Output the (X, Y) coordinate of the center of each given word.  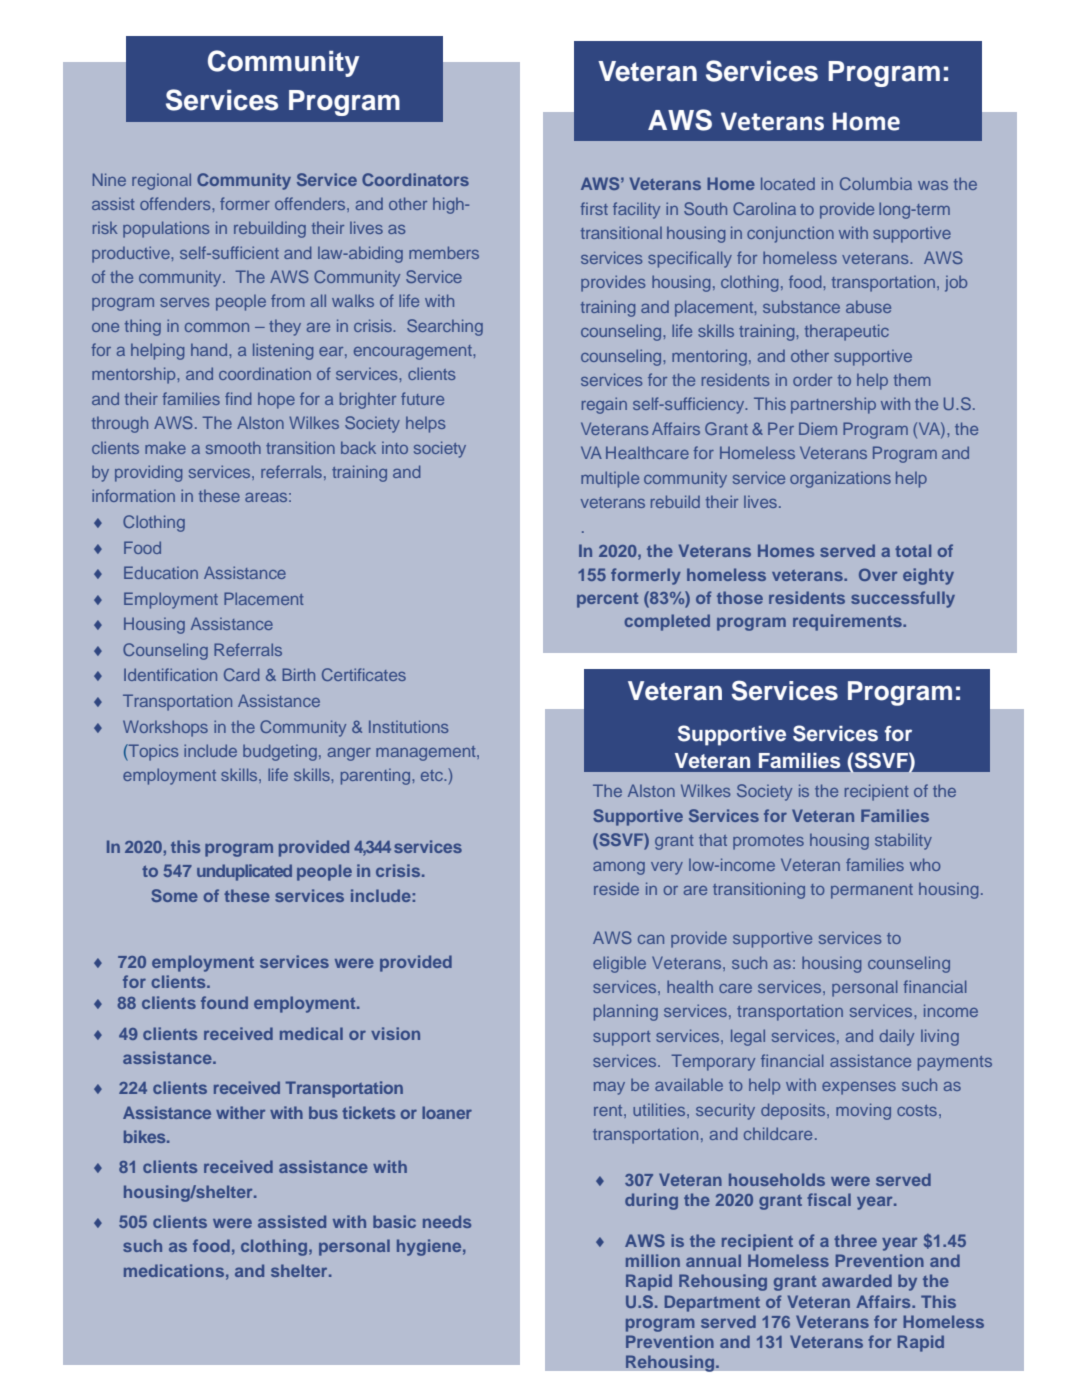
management (427, 753)
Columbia (876, 183)
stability (903, 841)
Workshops (165, 728)
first (594, 208)
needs (447, 1221)
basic (394, 1221)
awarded (857, 1280)
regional (161, 181)
